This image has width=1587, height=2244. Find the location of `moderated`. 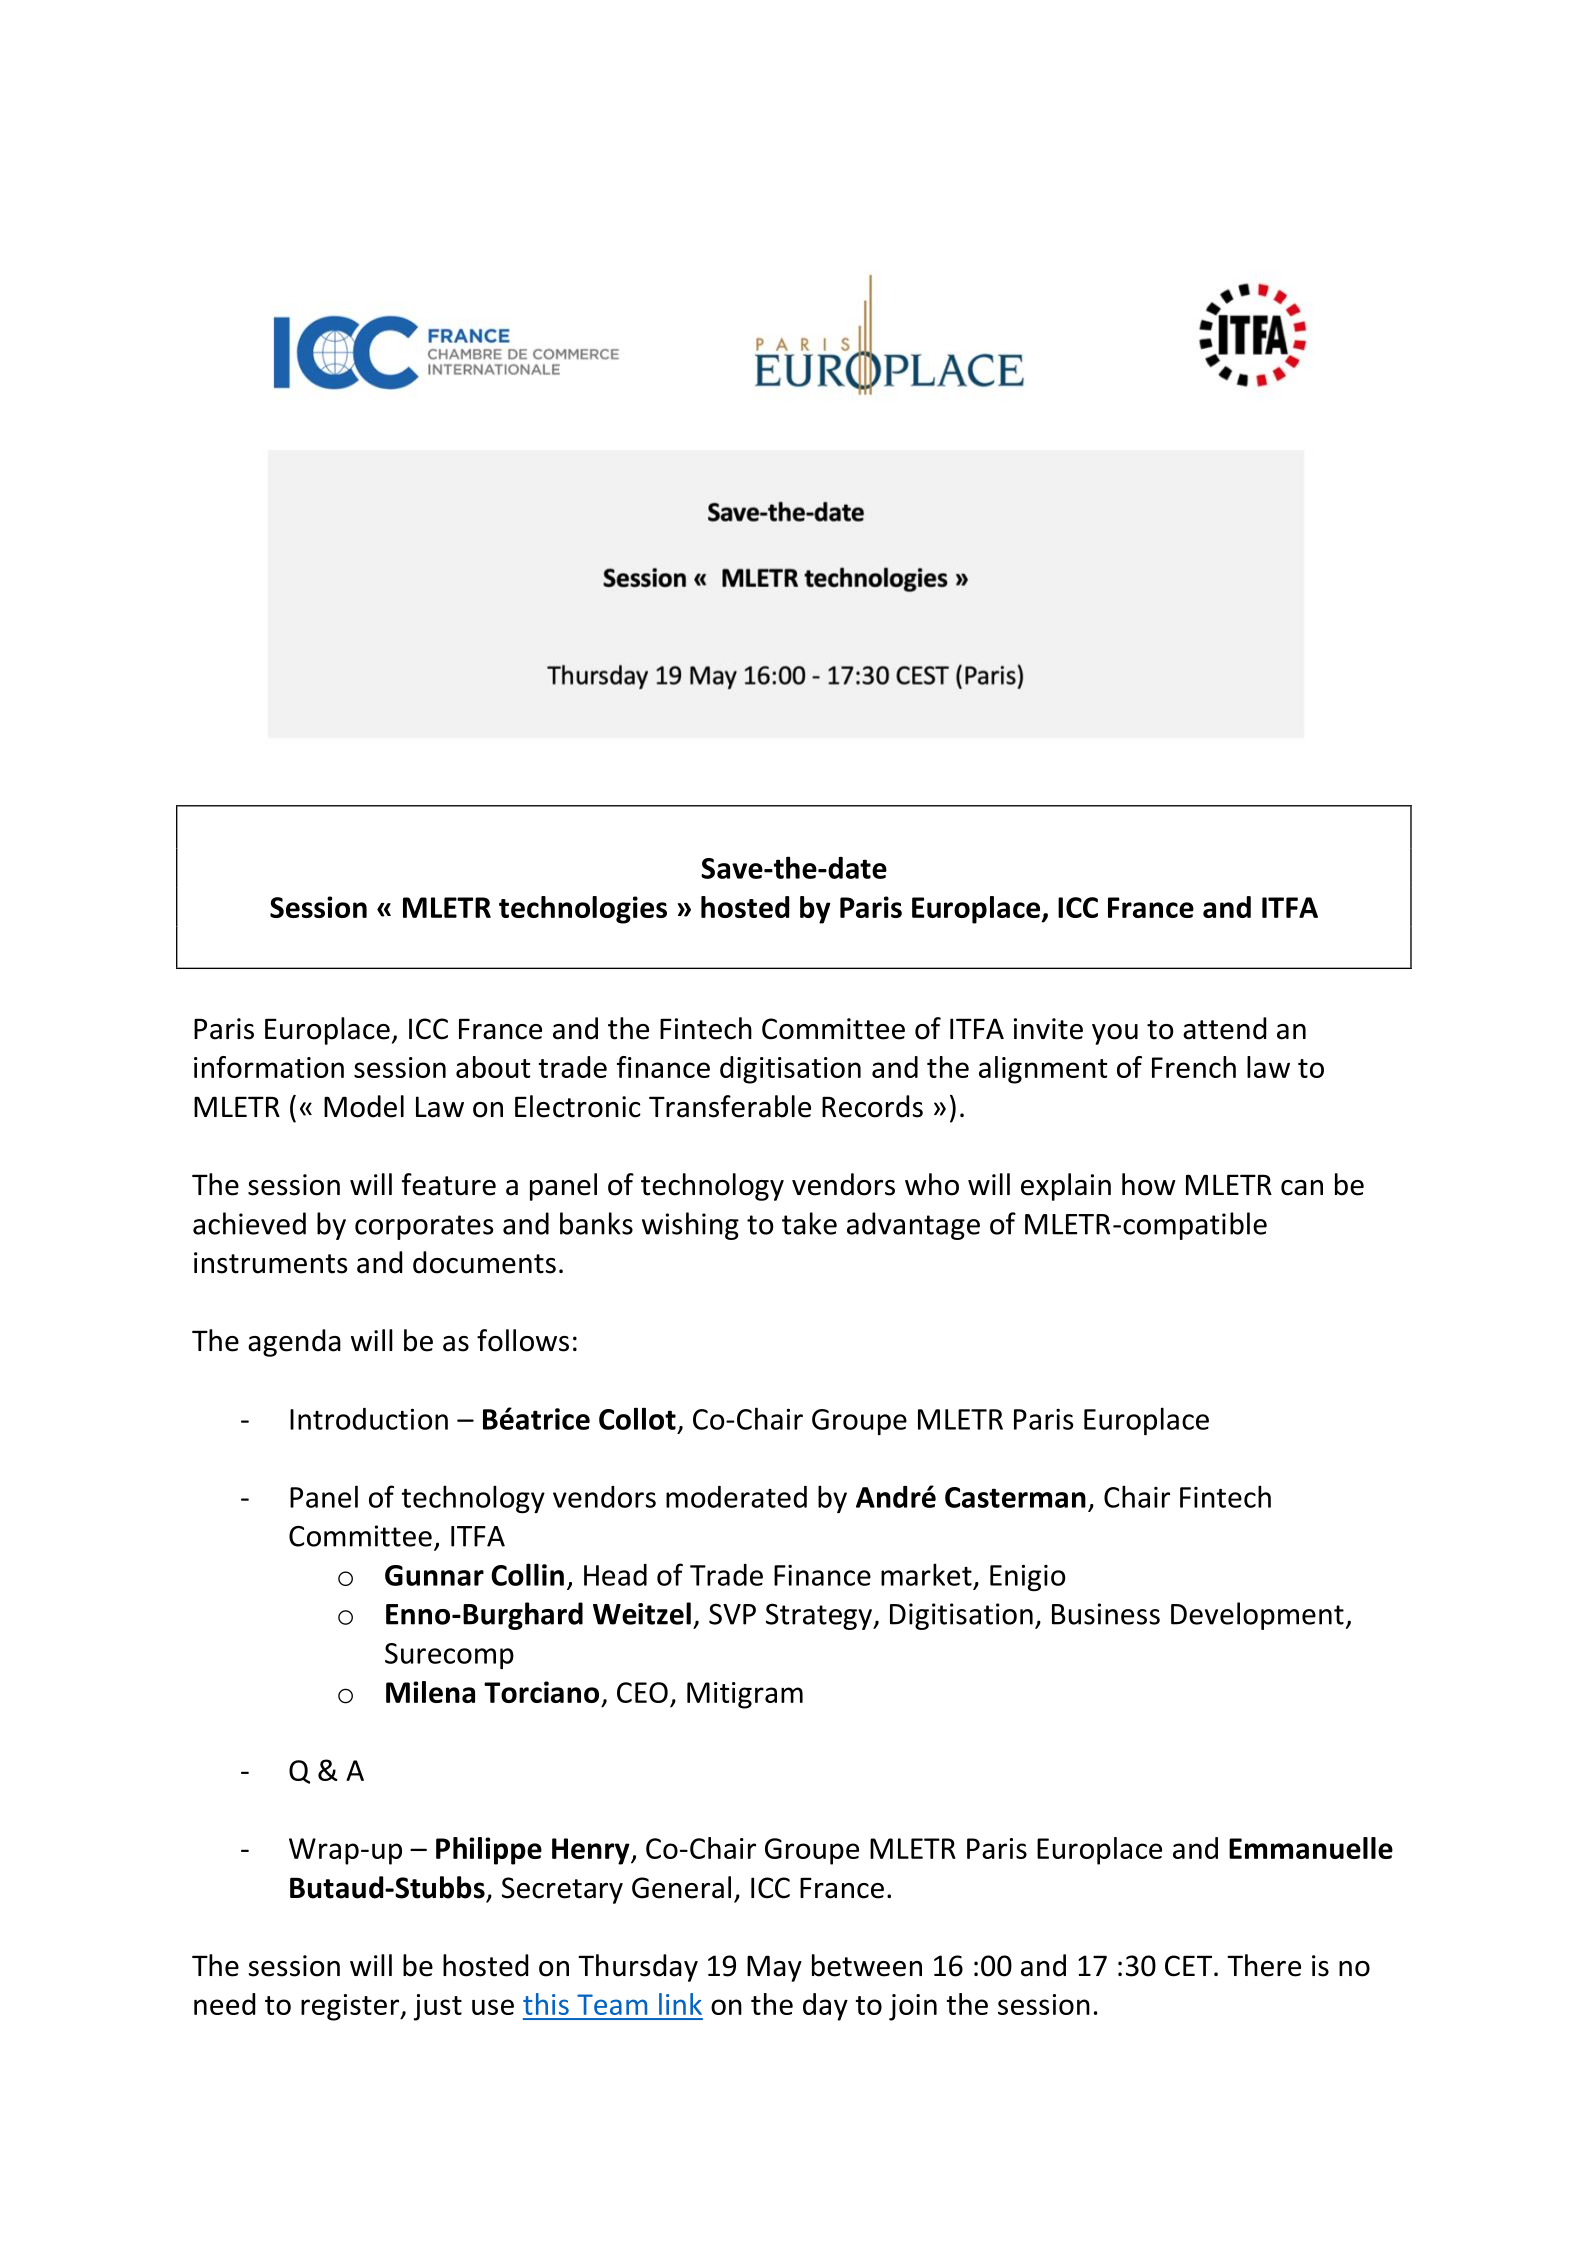

moderated is located at coordinates (736, 1497).
